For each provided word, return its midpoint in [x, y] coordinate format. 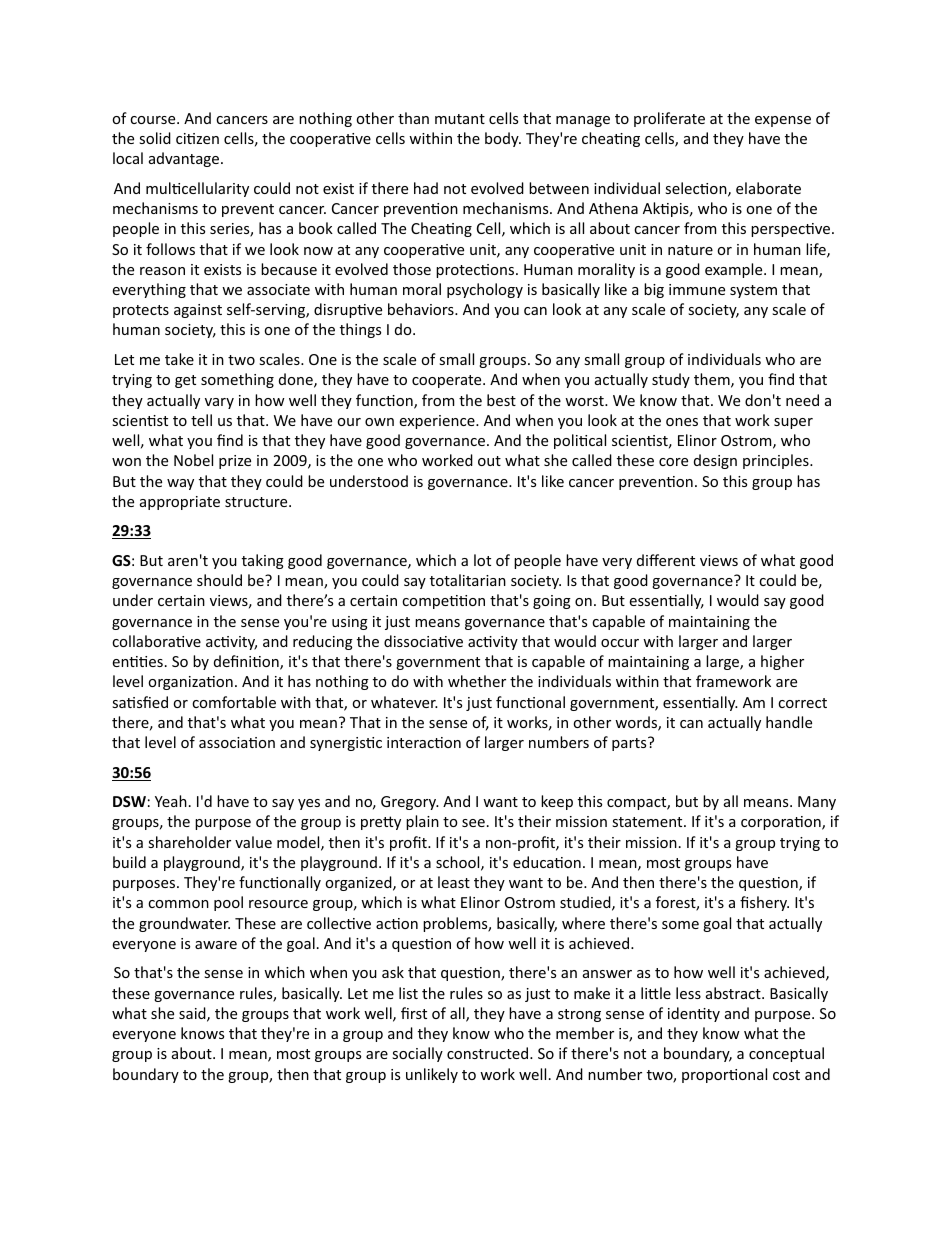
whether [477, 681]
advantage [185, 159]
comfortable [234, 702]
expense [783, 121]
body [503, 139]
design [715, 461]
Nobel [193, 460]
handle [789, 722]
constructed [489, 1053]
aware [216, 945]
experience [438, 422]
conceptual [786, 1054]
